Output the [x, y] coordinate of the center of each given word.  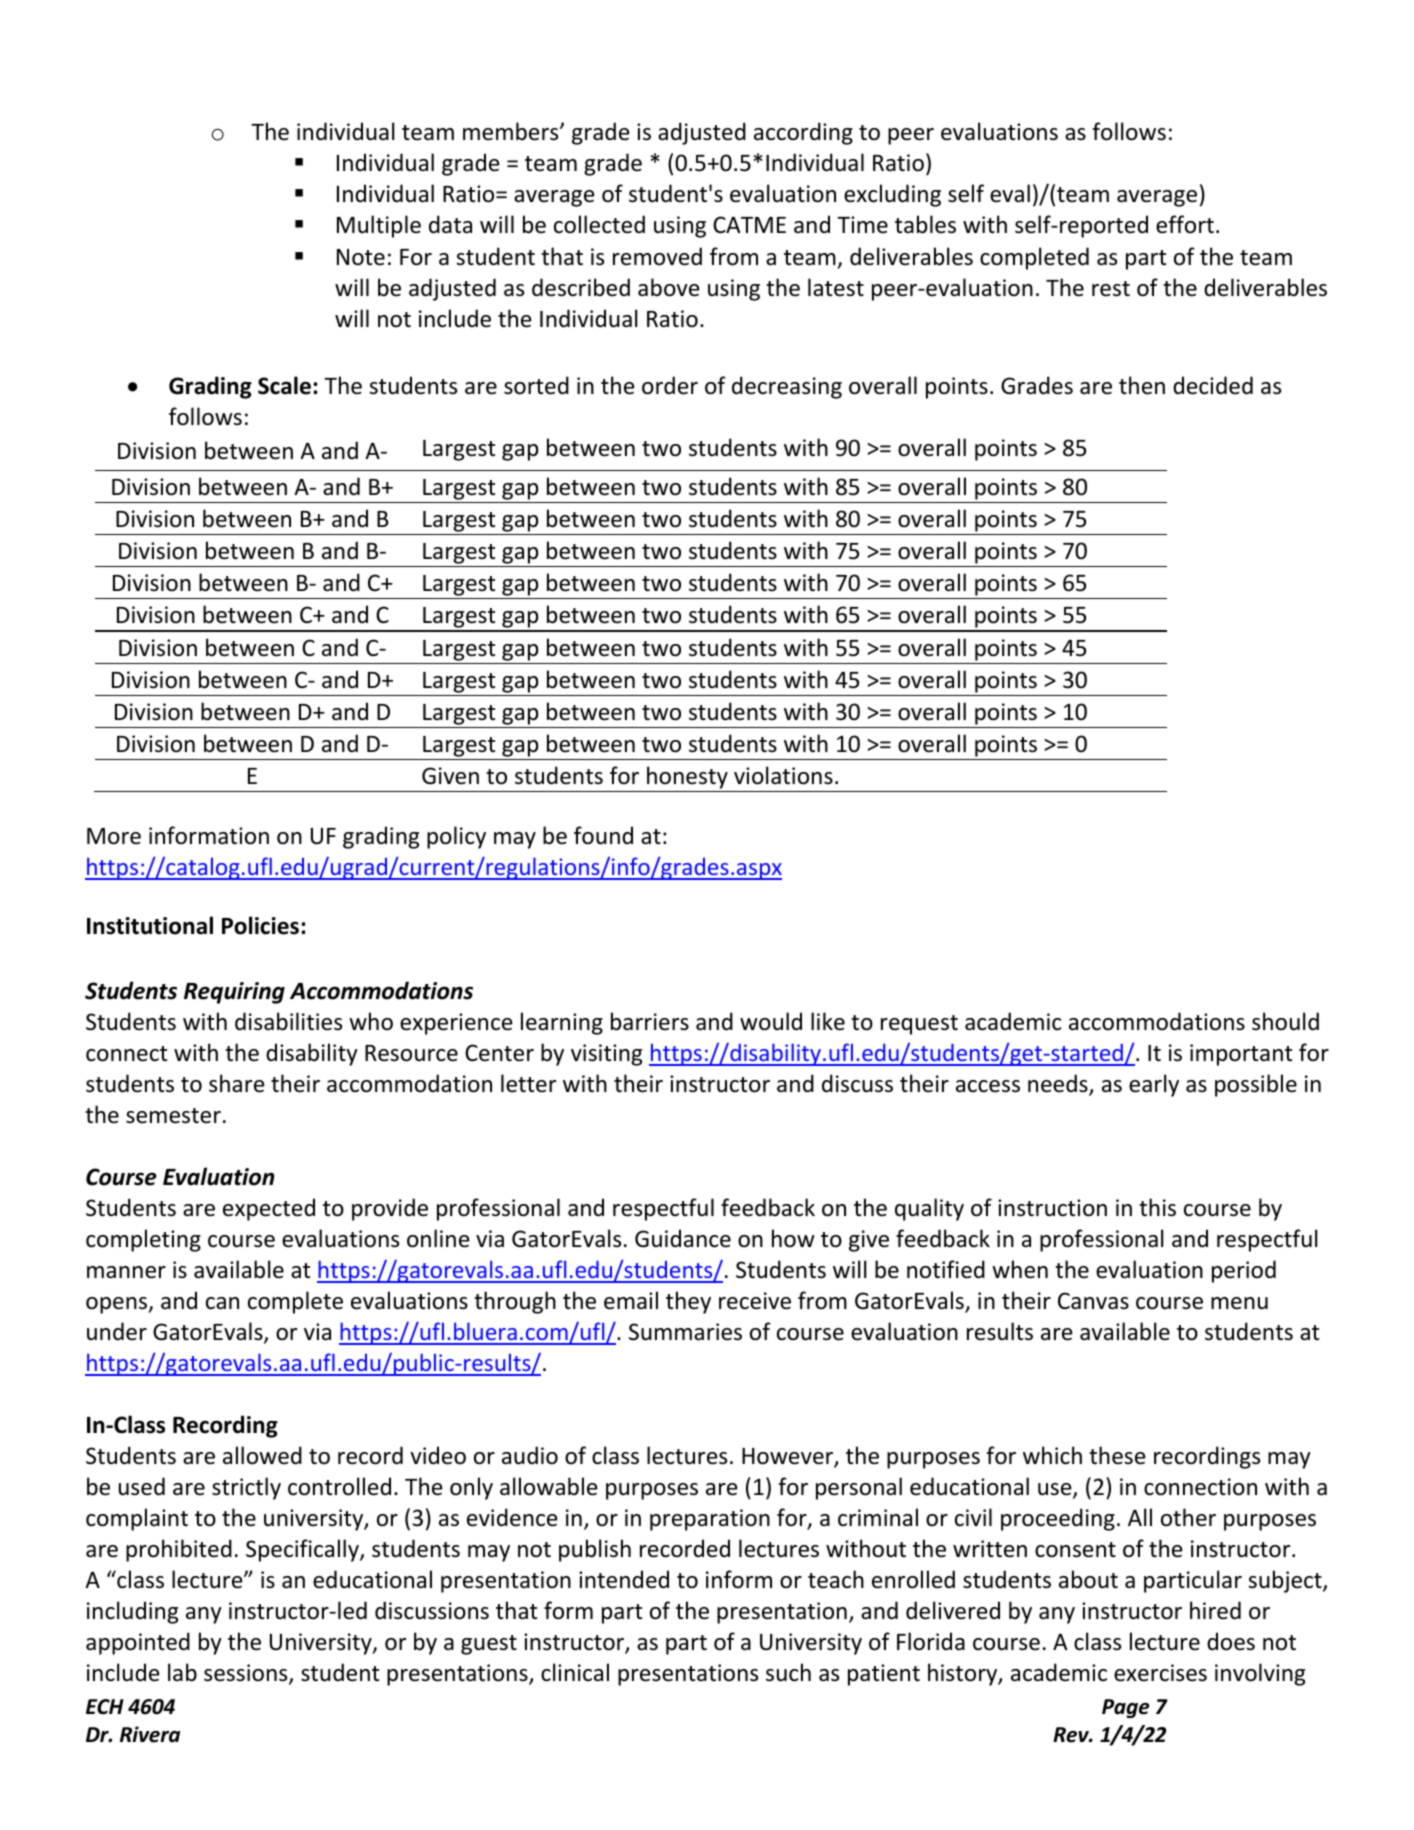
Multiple [379, 226]
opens [118, 1305]
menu [1239, 1303]
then [1142, 385]
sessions [247, 1674]
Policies [262, 925]
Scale [284, 385]
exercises [1160, 1673]
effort [1185, 224]
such [788, 1672]
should [1285, 1021]
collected [599, 224]
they [688, 1302]
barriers [650, 1021]
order [670, 385]
